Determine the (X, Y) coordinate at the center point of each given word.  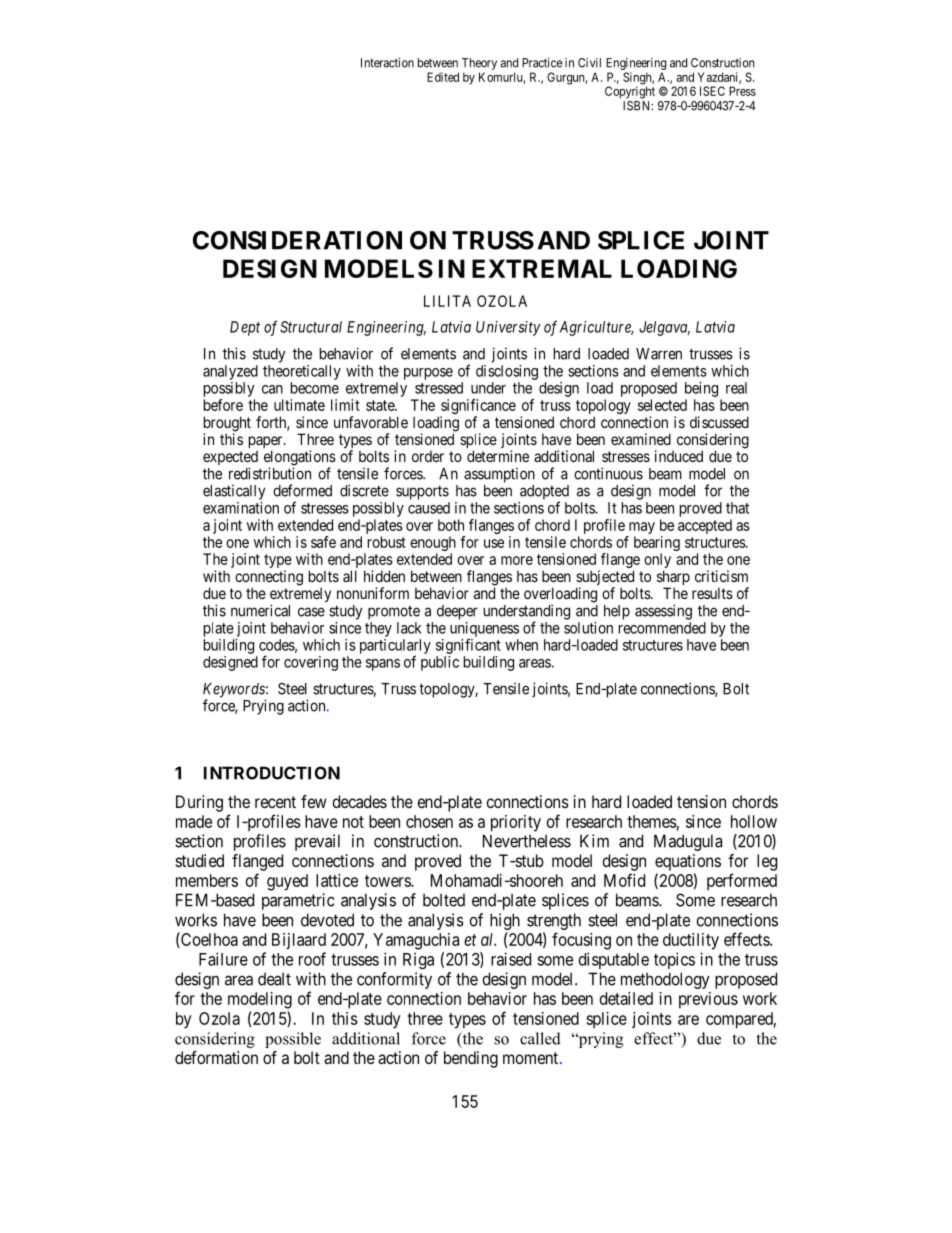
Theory (479, 64)
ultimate (299, 405)
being (701, 389)
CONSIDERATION (297, 240)
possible (293, 1040)
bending (471, 1059)
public (440, 663)
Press (742, 91)
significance (478, 408)
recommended (662, 628)
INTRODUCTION (272, 773)
